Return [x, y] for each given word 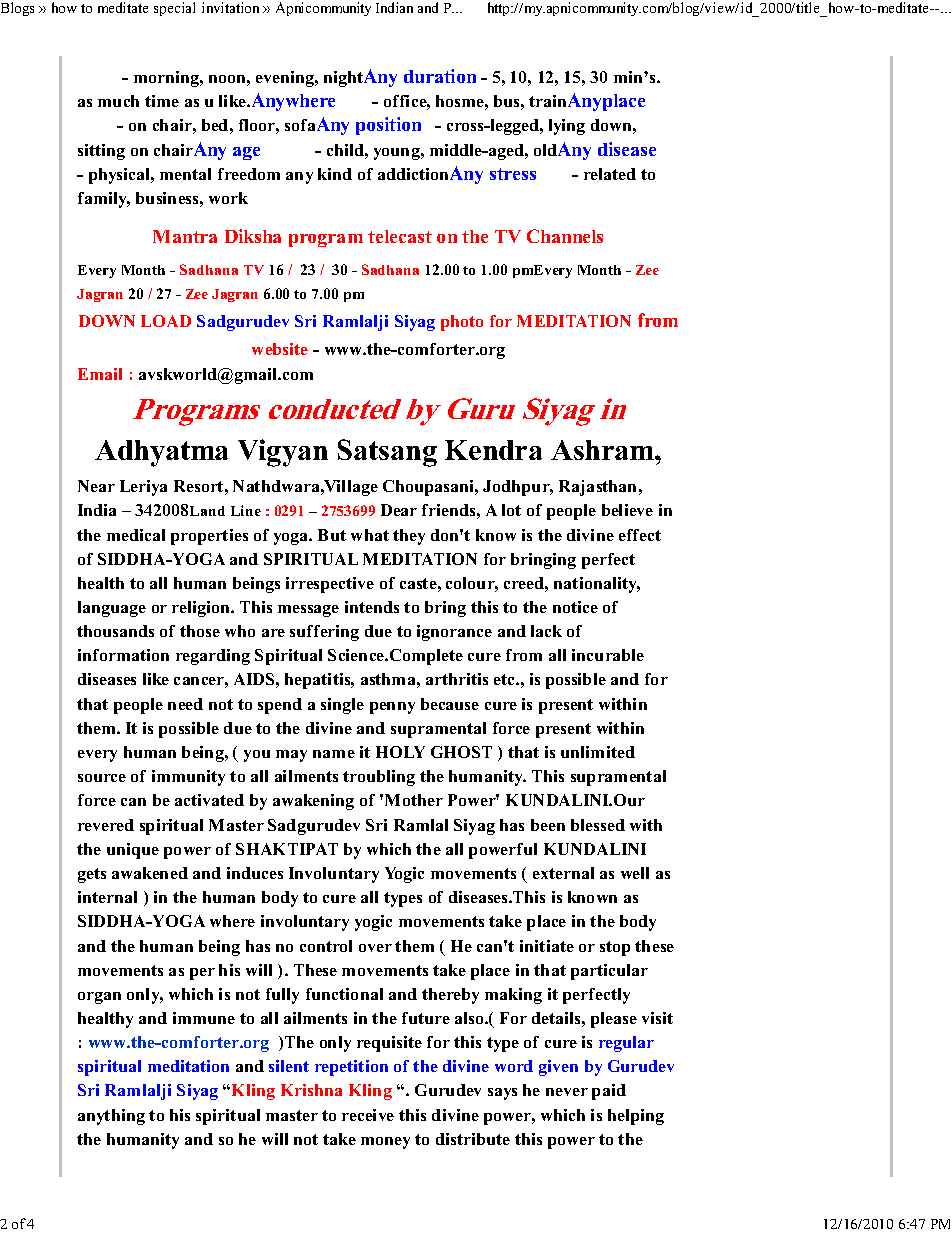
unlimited [598, 752]
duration [440, 76]
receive [368, 1115]
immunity [188, 778]
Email [100, 374]
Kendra [493, 450]
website [280, 349]
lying [567, 127]
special [174, 9]
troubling [379, 778]
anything [111, 1117]
